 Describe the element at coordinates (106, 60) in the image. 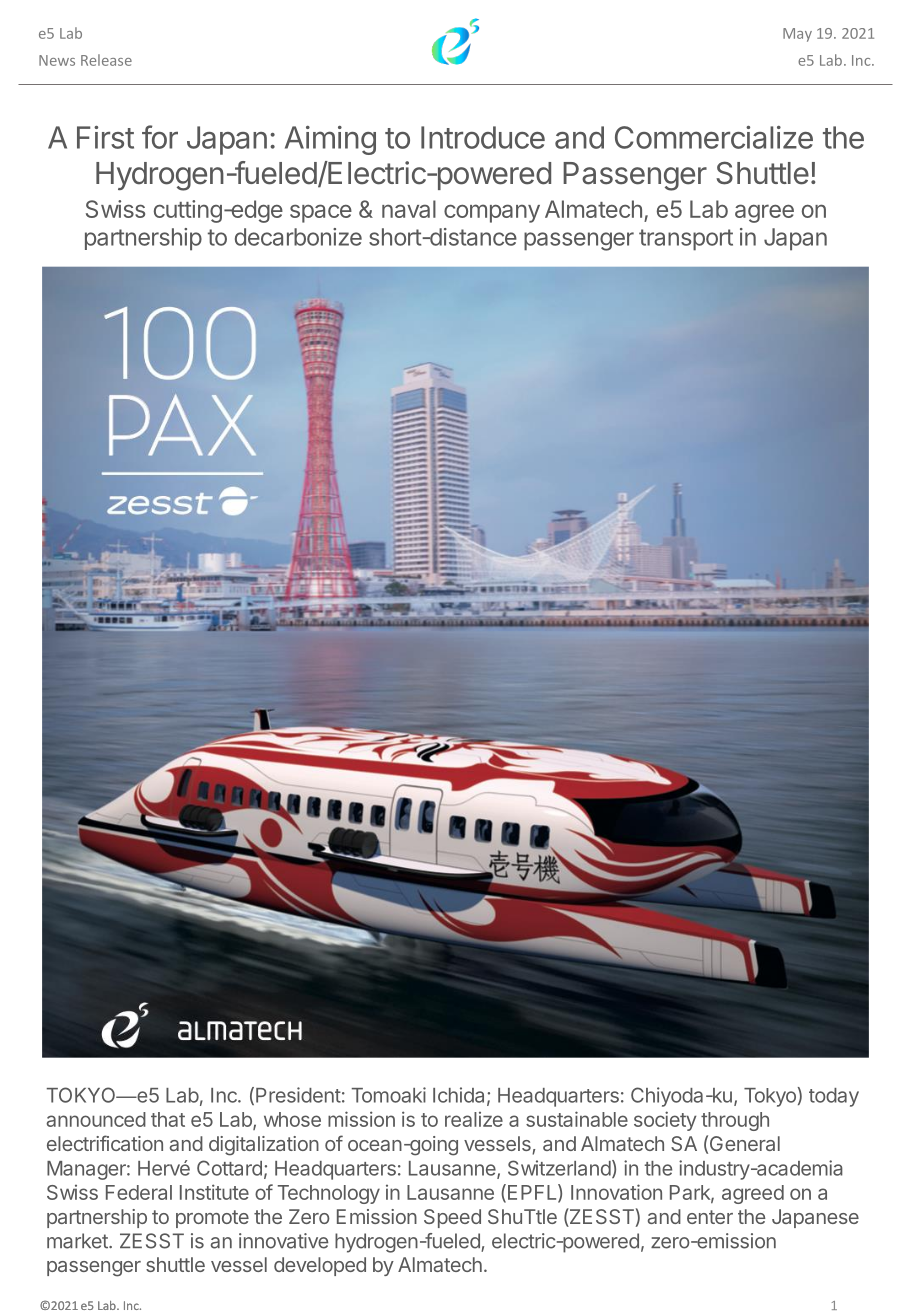

I see `Release` at that location.
